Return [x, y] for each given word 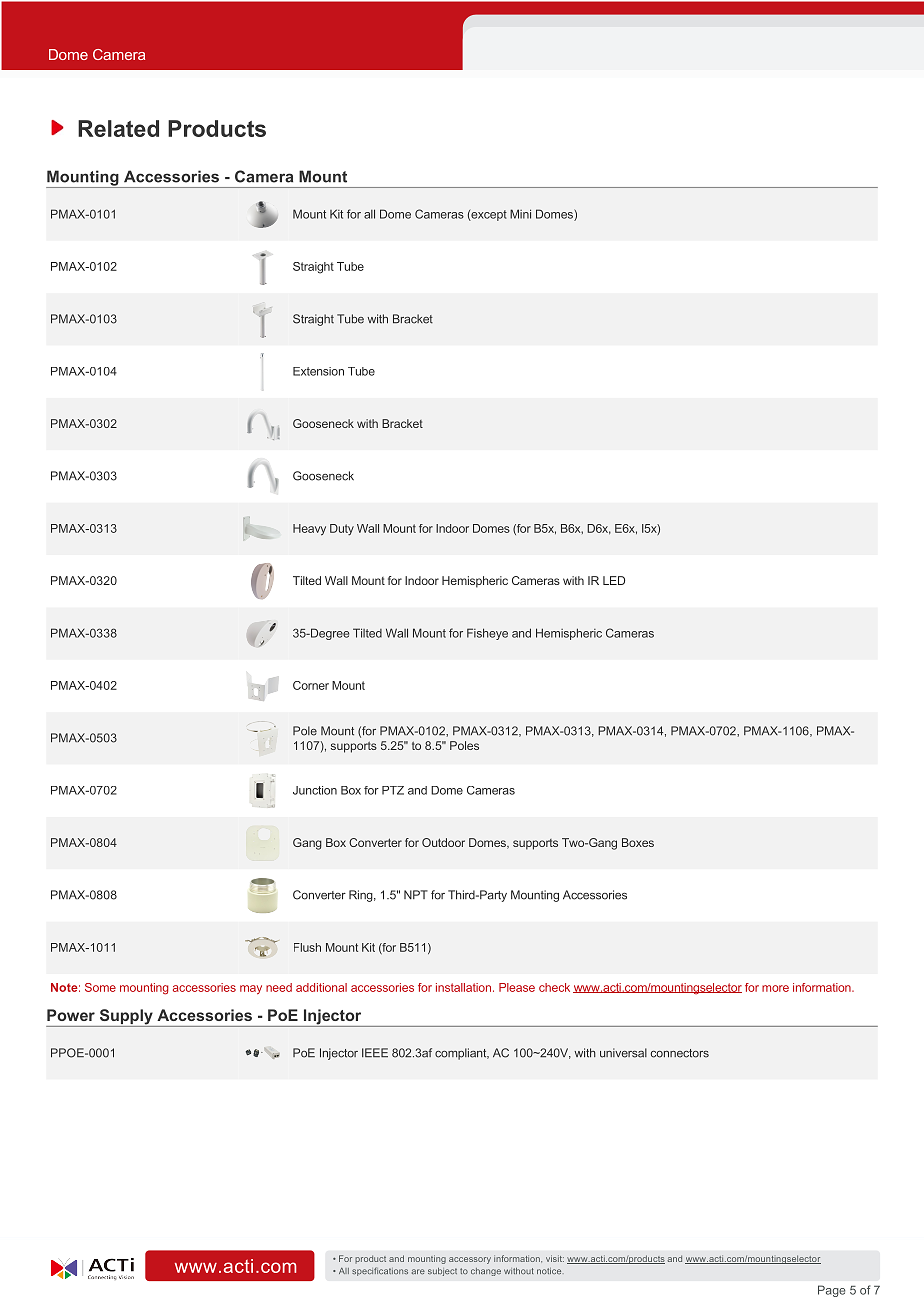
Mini [520, 214]
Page [831, 1291]
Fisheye [487, 634]
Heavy [309, 530]
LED [614, 580]
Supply [126, 1018]
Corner [311, 685]
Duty [342, 529]
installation [465, 987]
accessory [470, 1260]
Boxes [638, 842]
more [775, 988]
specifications [380, 1271]
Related [118, 128]
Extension [318, 371]
